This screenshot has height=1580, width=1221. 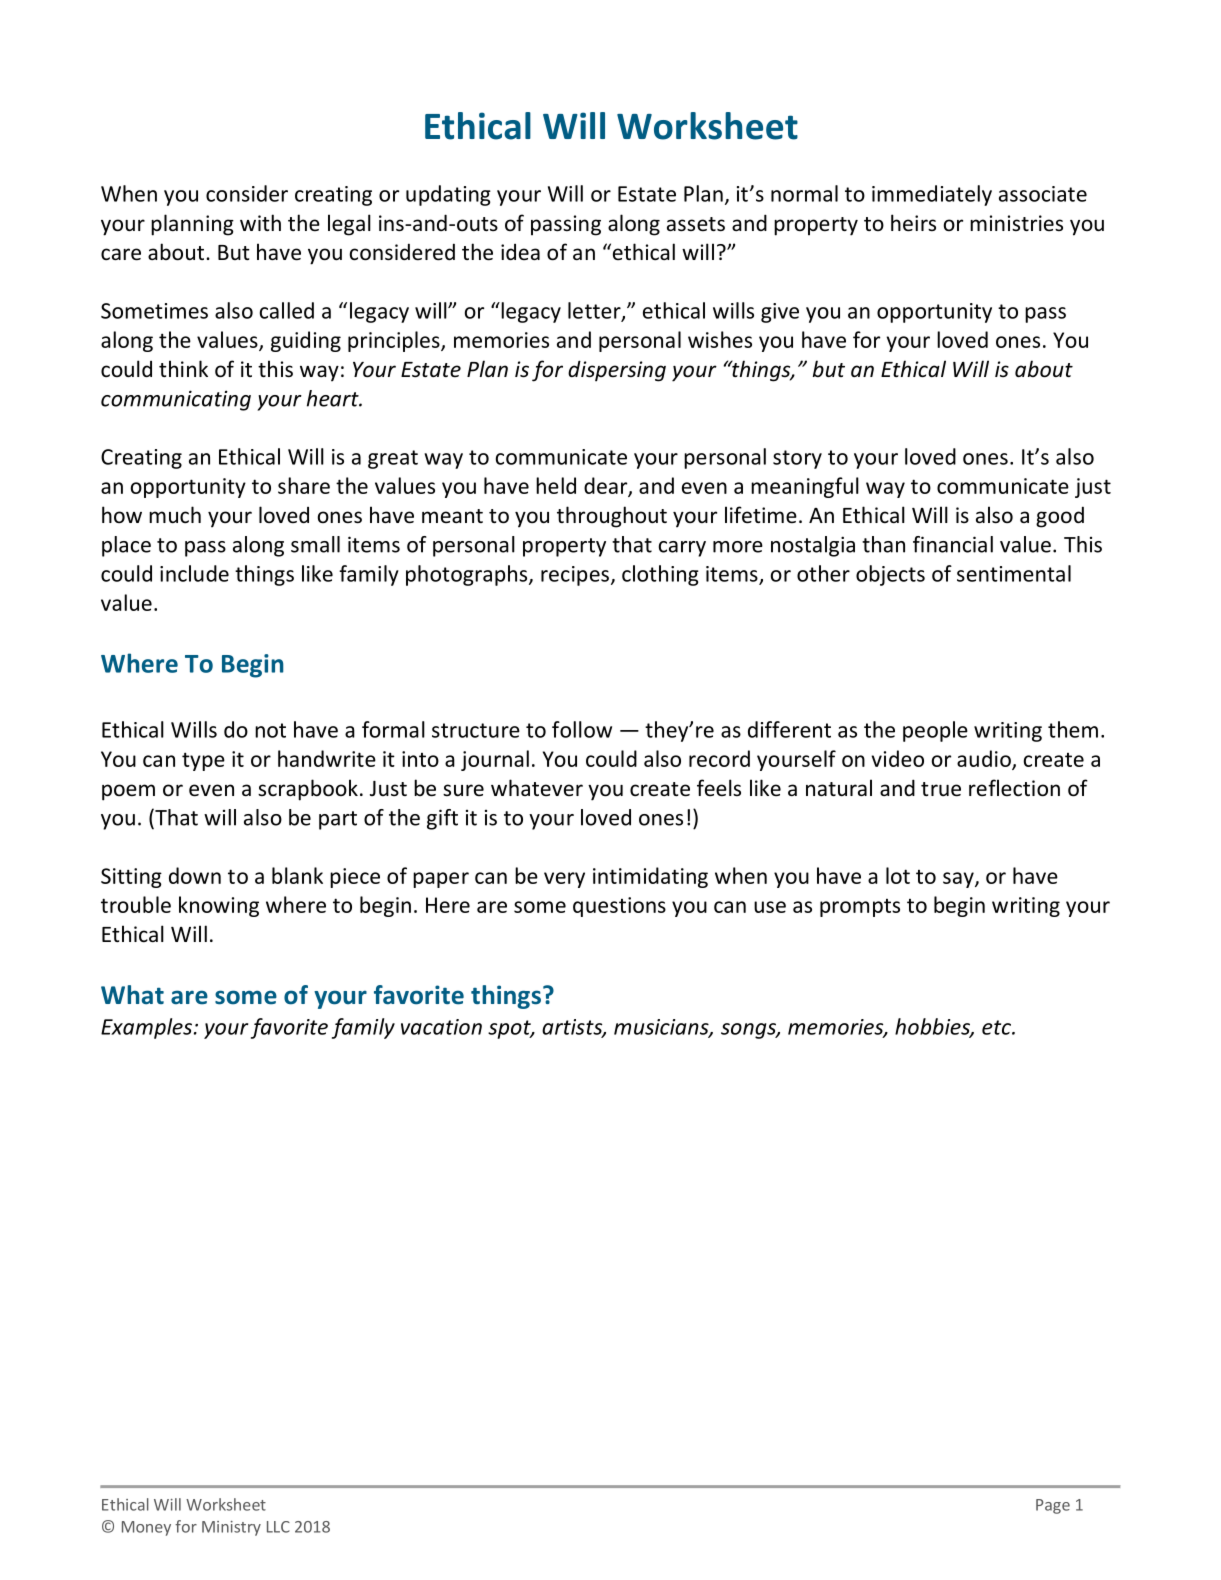 What do you see at coordinates (260, 222) in the screenshot?
I see `with` at bounding box center [260, 222].
